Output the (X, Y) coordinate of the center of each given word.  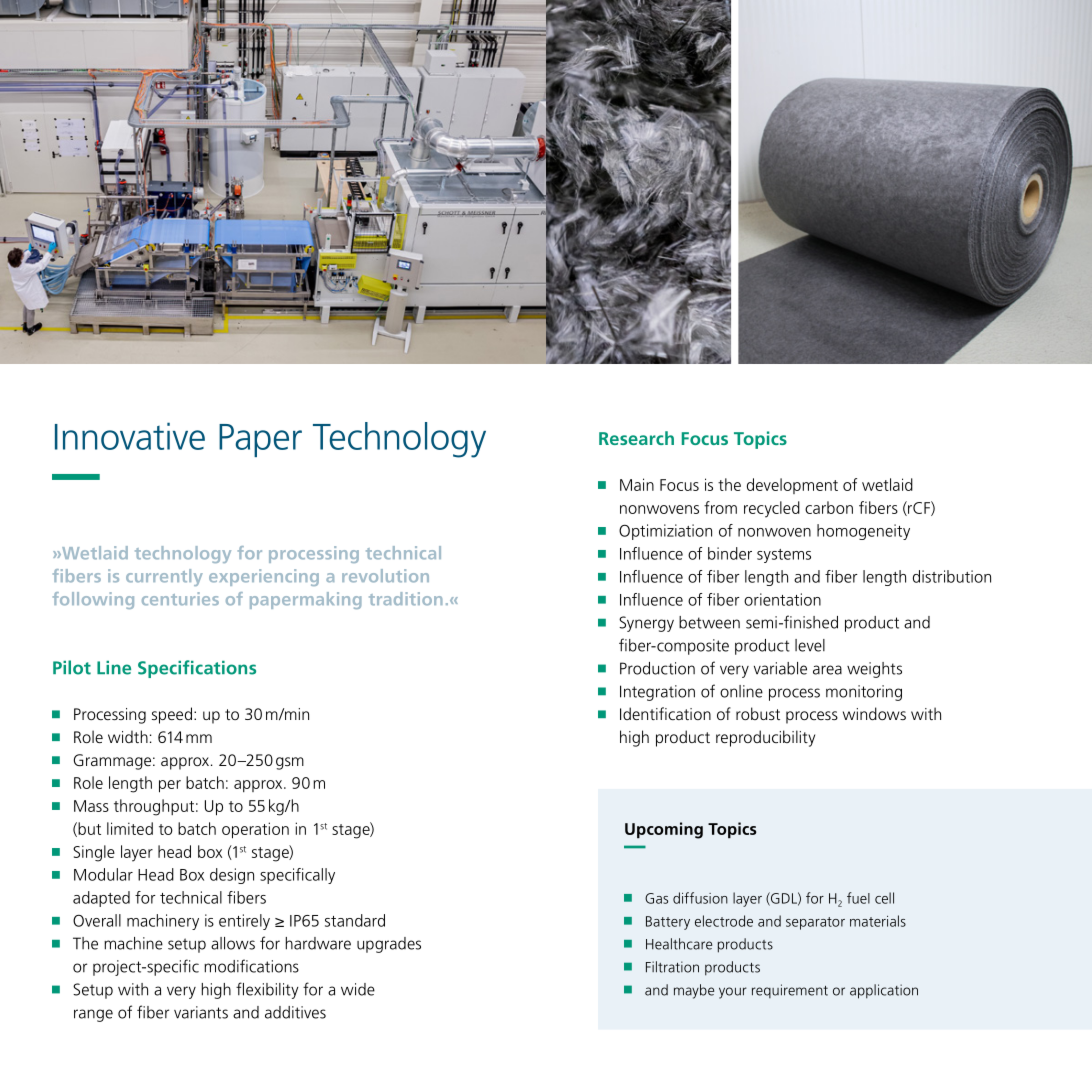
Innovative (130, 436)
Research (636, 438)
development (792, 486)
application (884, 991)
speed (172, 715)
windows (874, 713)
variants (201, 1012)
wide (358, 989)
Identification (665, 713)
